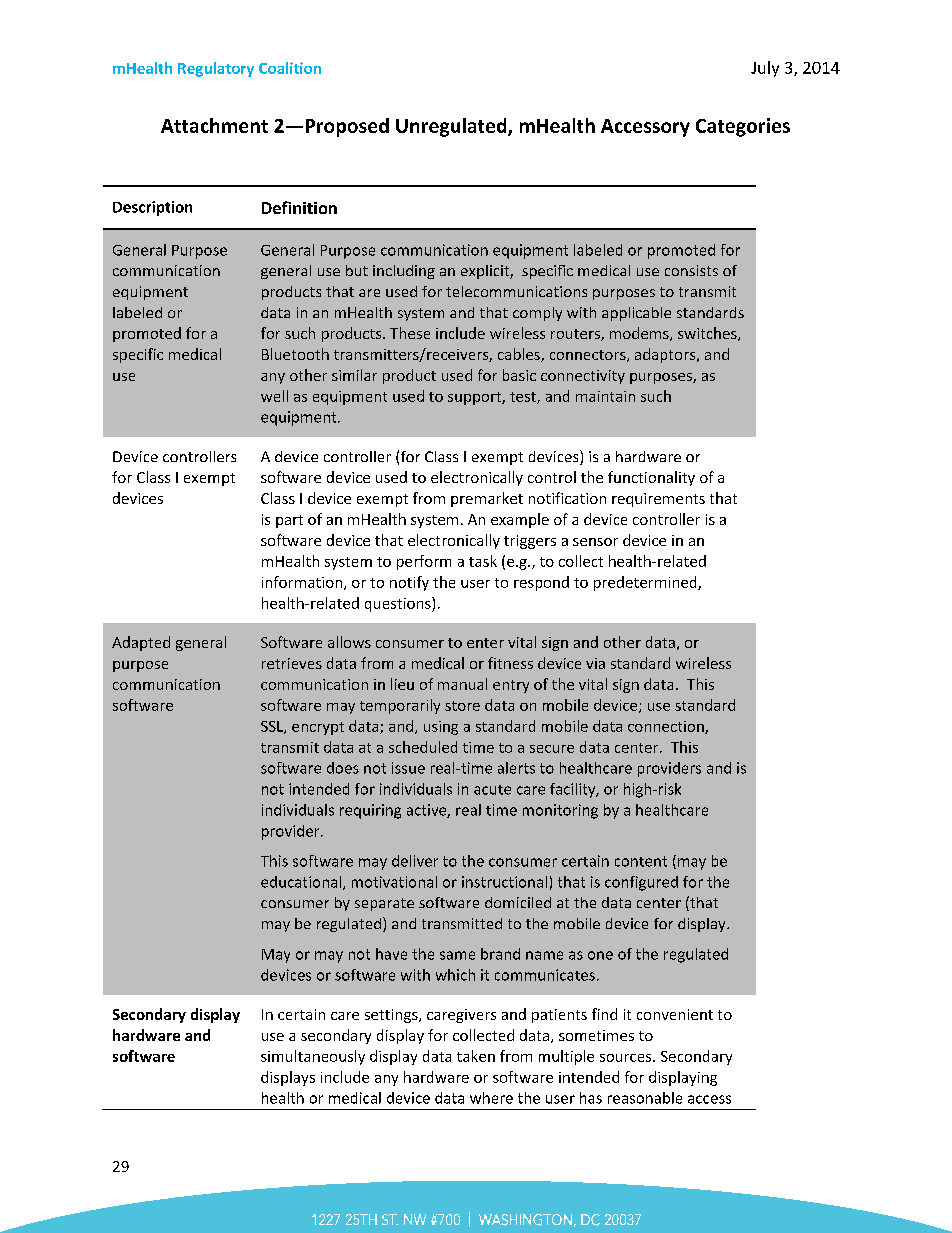 The width and height of the page is (952, 1233). I want to click on encrypt, so click(318, 728).
